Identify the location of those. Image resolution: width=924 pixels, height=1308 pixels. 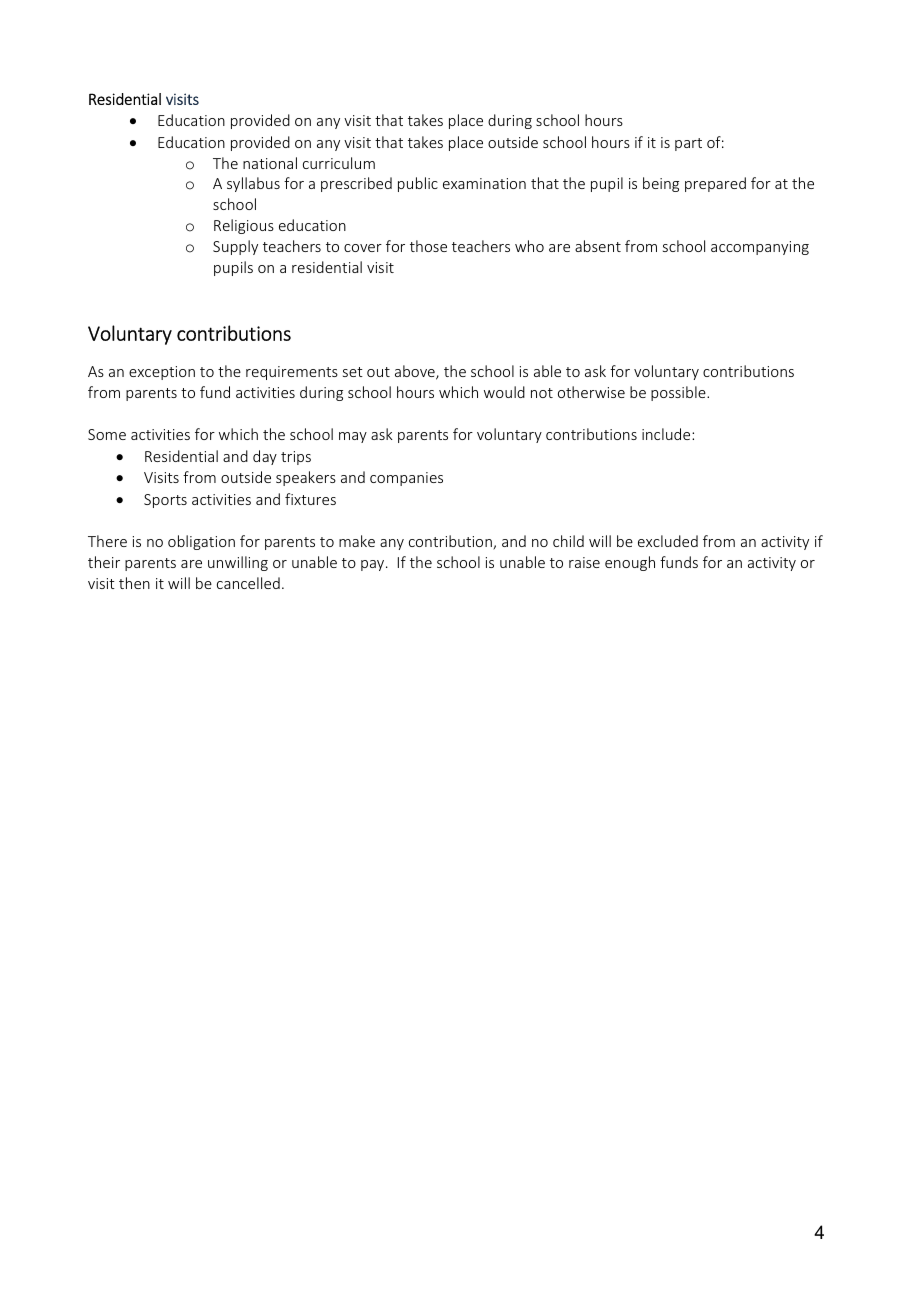
(428, 246).
